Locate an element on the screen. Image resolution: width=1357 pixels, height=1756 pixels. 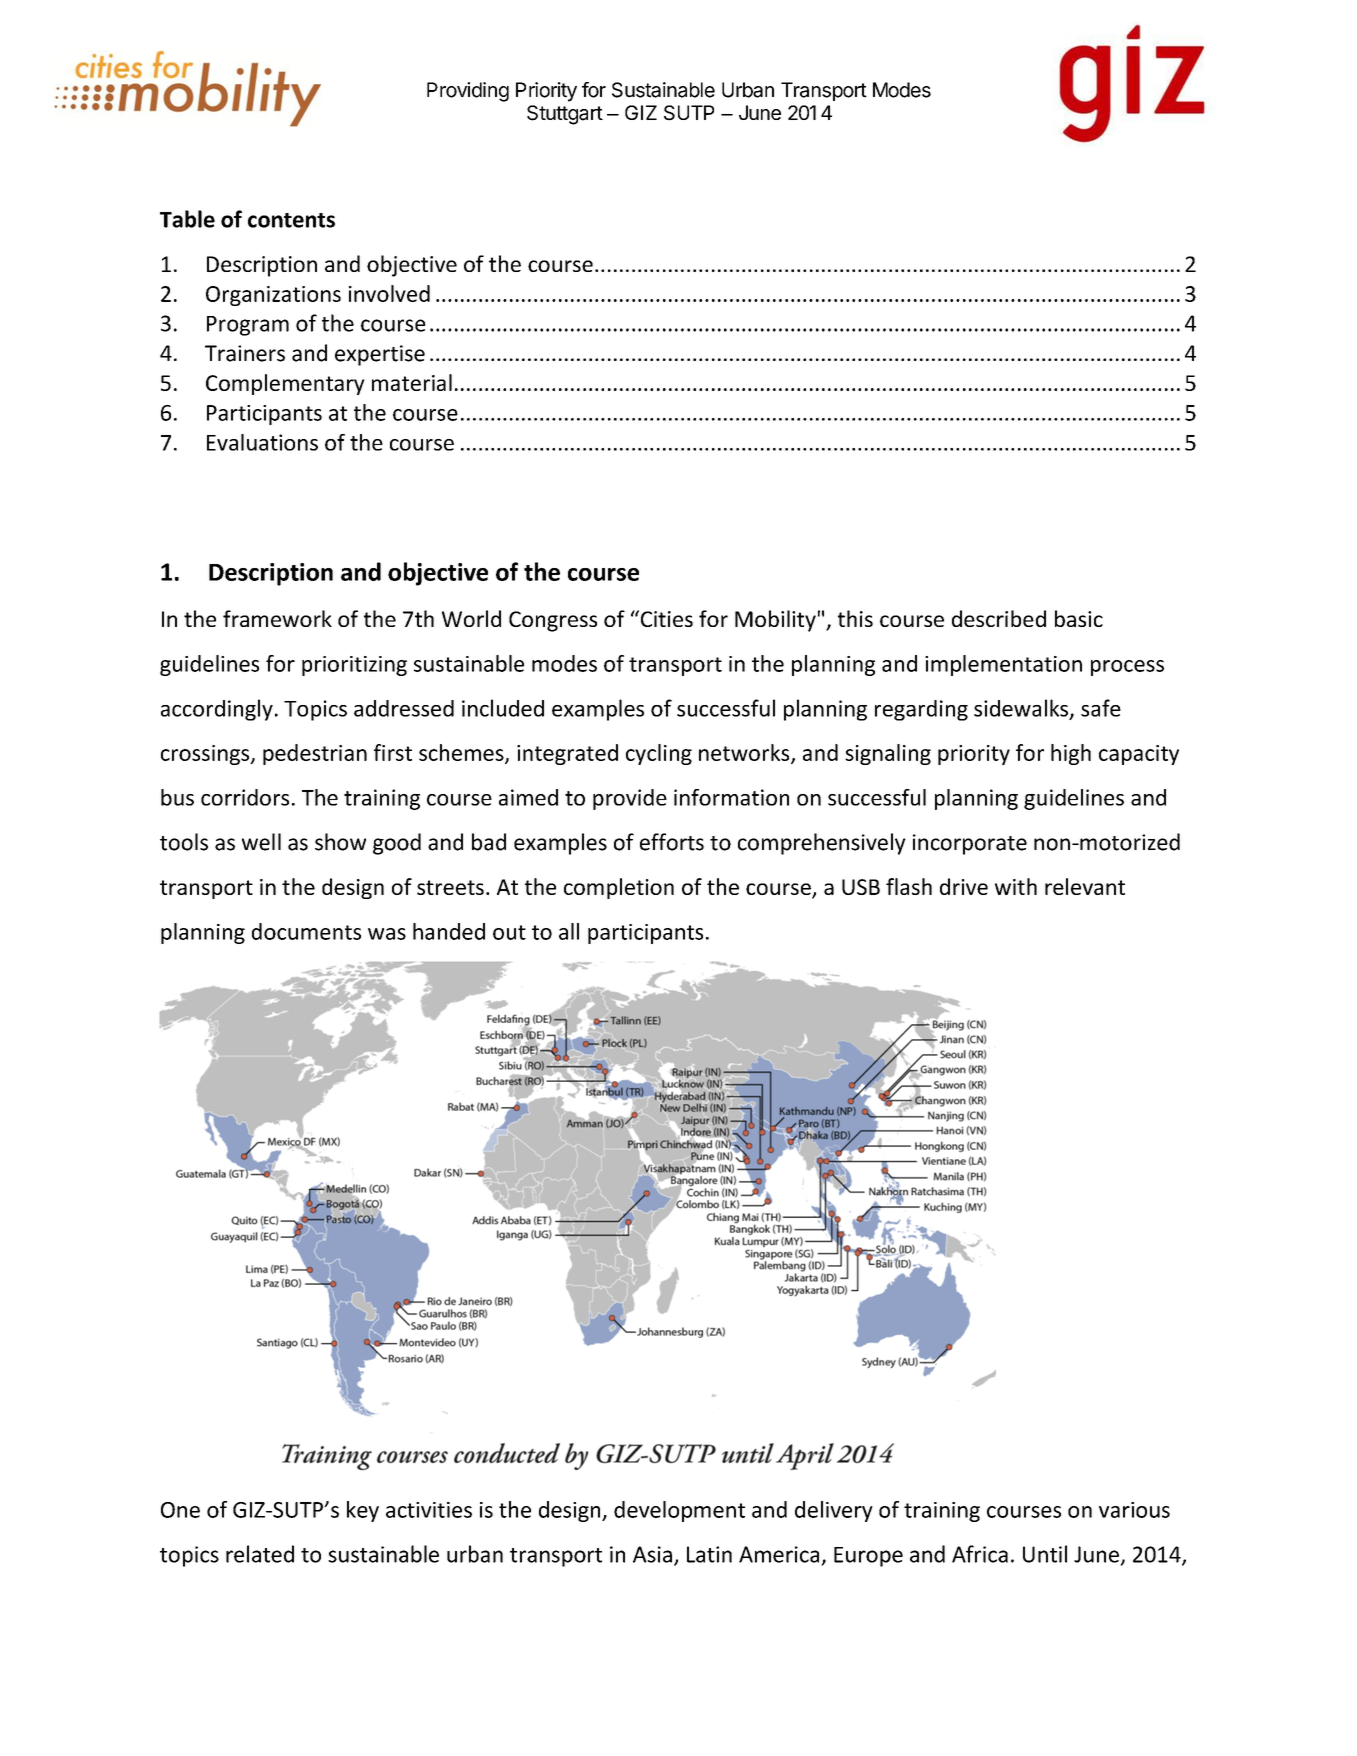
efforts is located at coordinates (672, 842).
